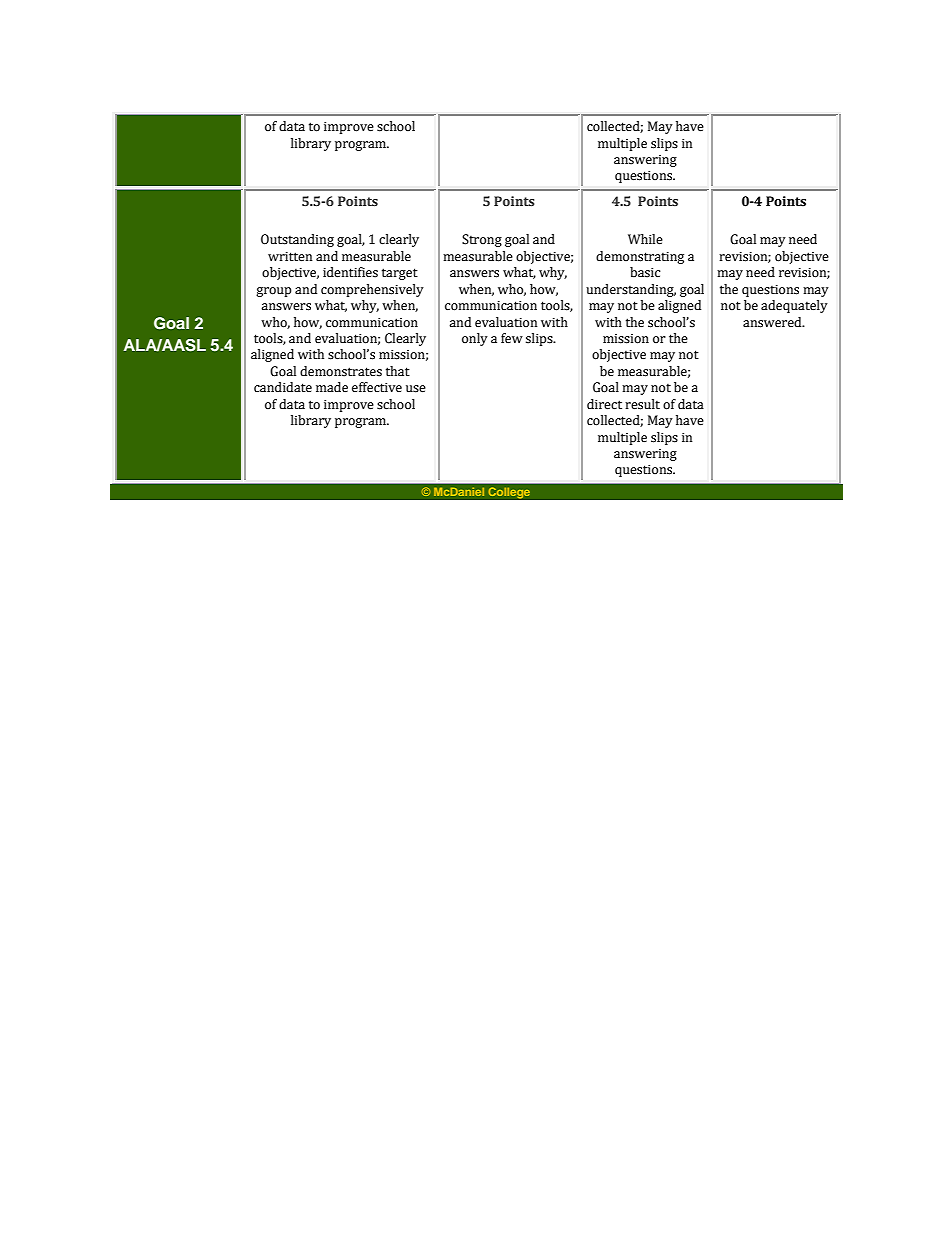 The height and width of the screenshot is (1233, 952). What do you see at coordinates (482, 240) in the screenshot?
I see `Strong` at bounding box center [482, 240].
